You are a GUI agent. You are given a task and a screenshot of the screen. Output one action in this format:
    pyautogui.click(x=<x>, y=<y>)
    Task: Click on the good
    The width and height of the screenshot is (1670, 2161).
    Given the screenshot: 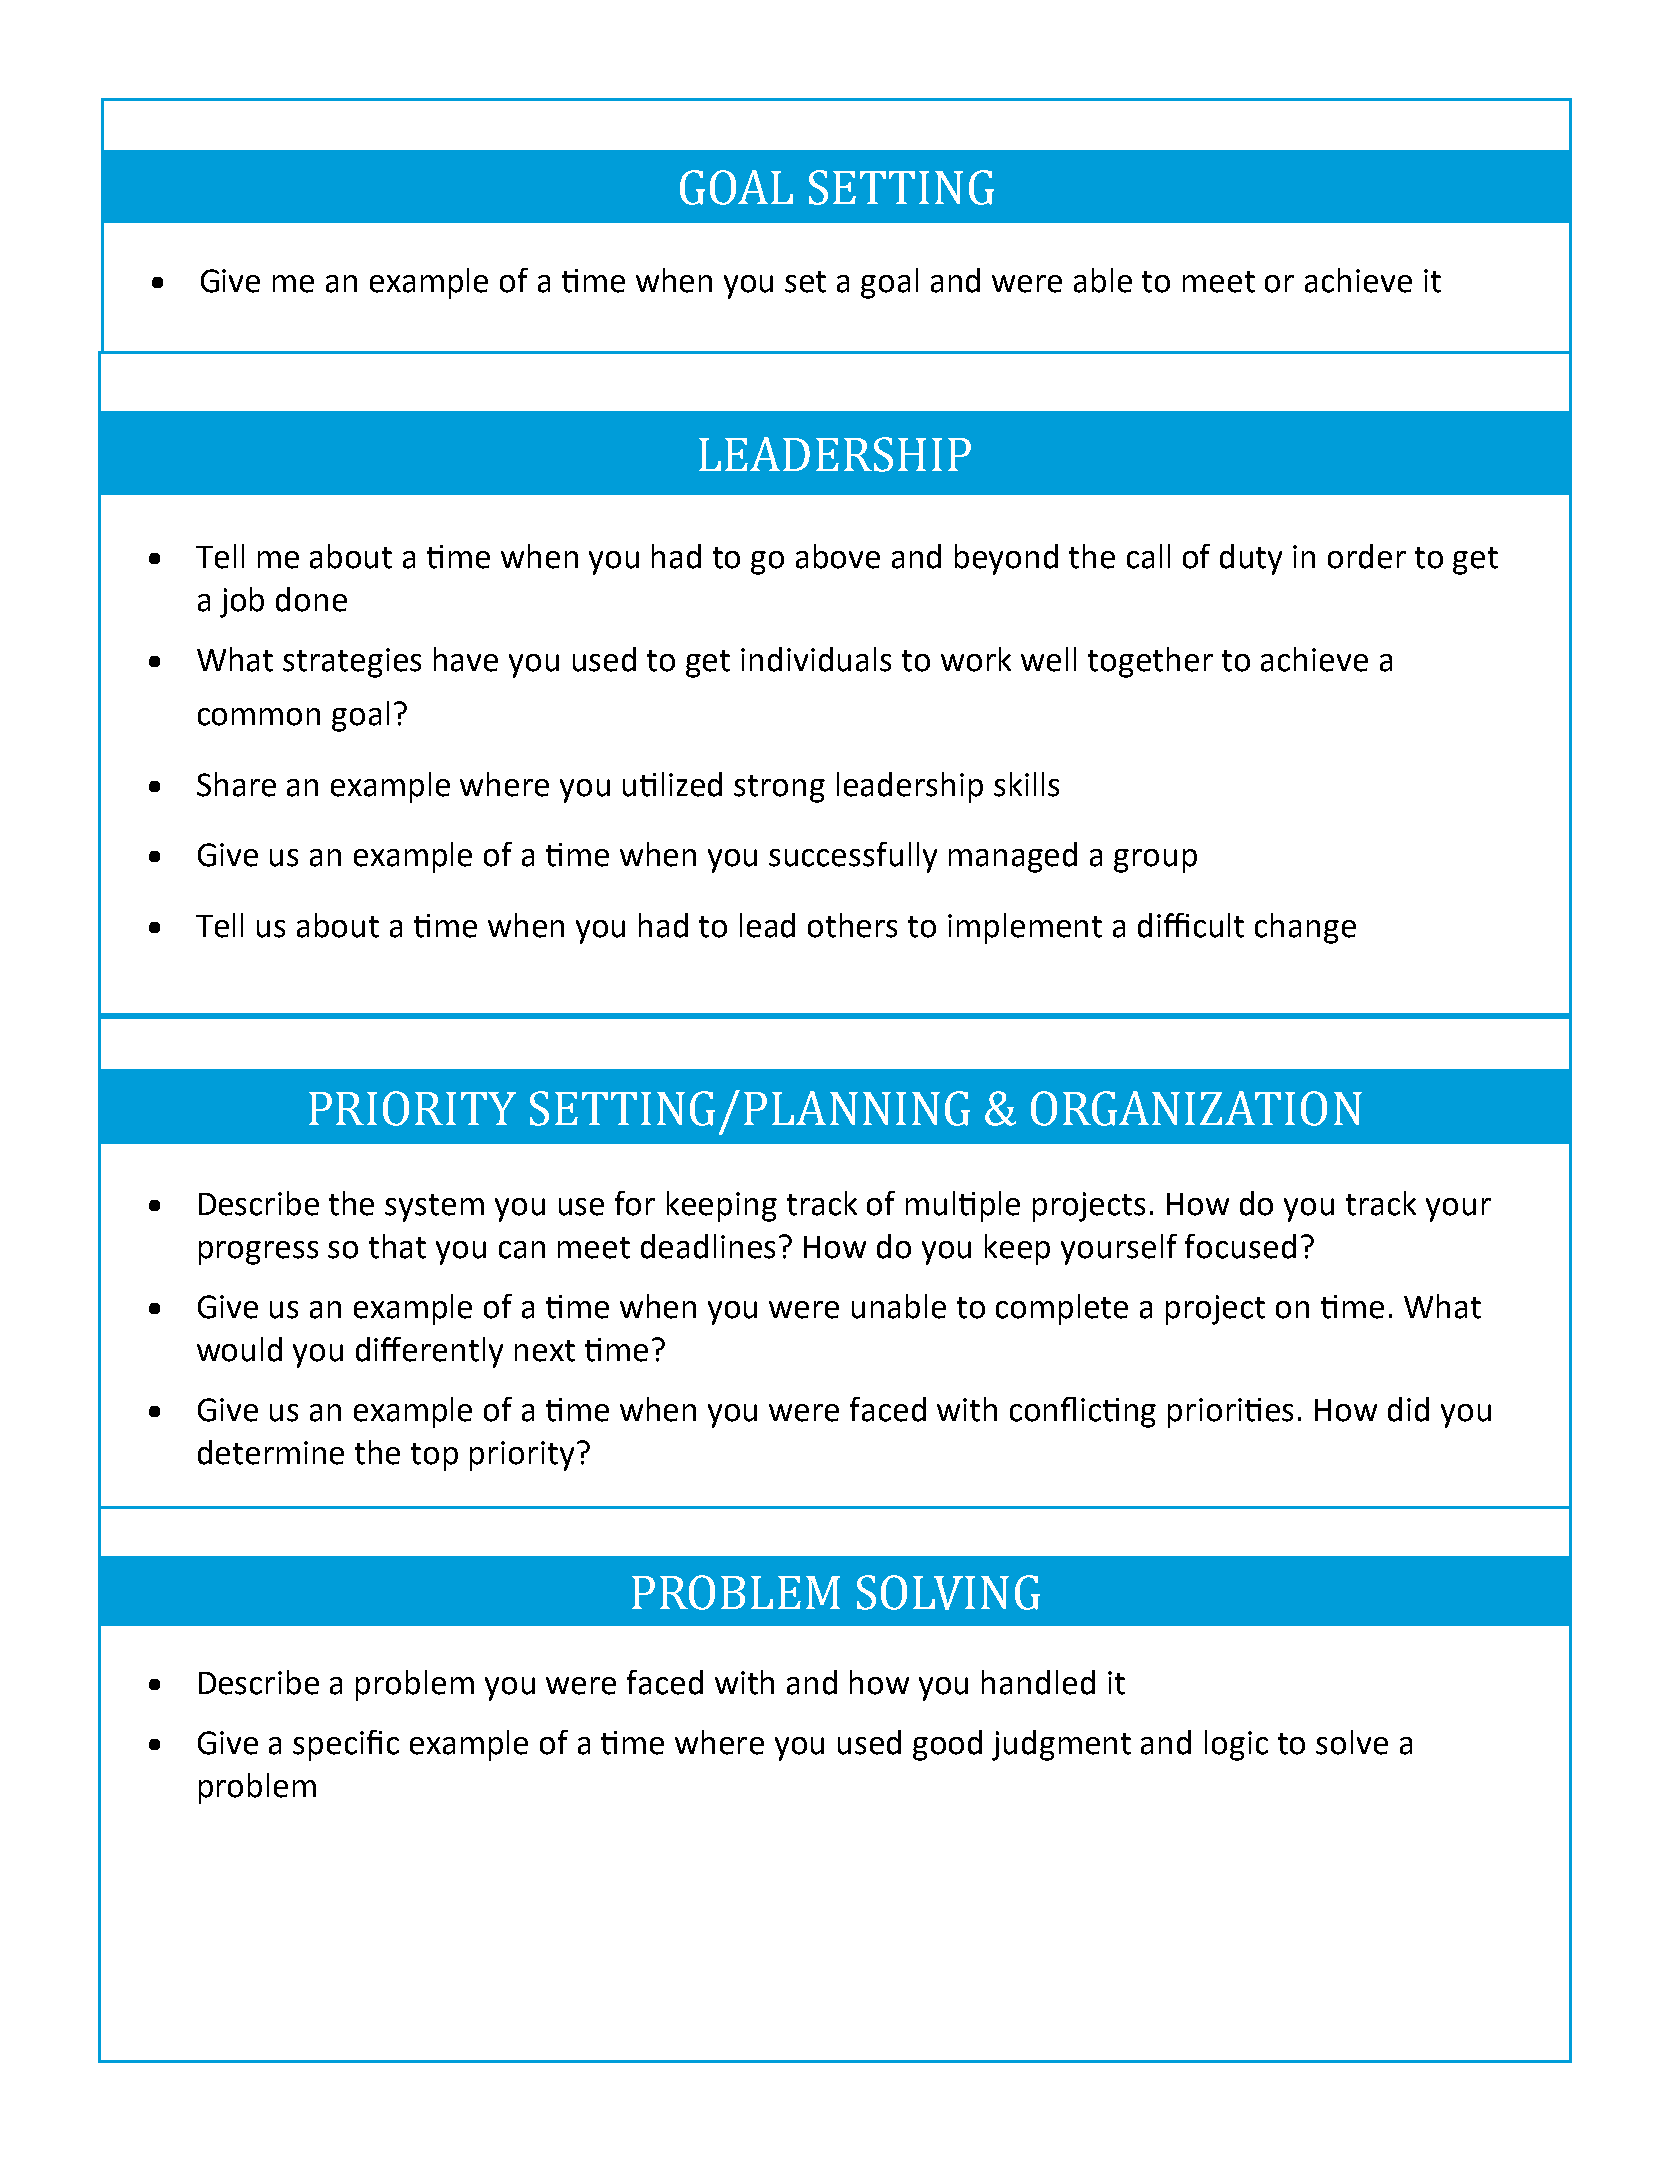 What is the action you would take?
    pyautogui.click(x=947, y=1745)
